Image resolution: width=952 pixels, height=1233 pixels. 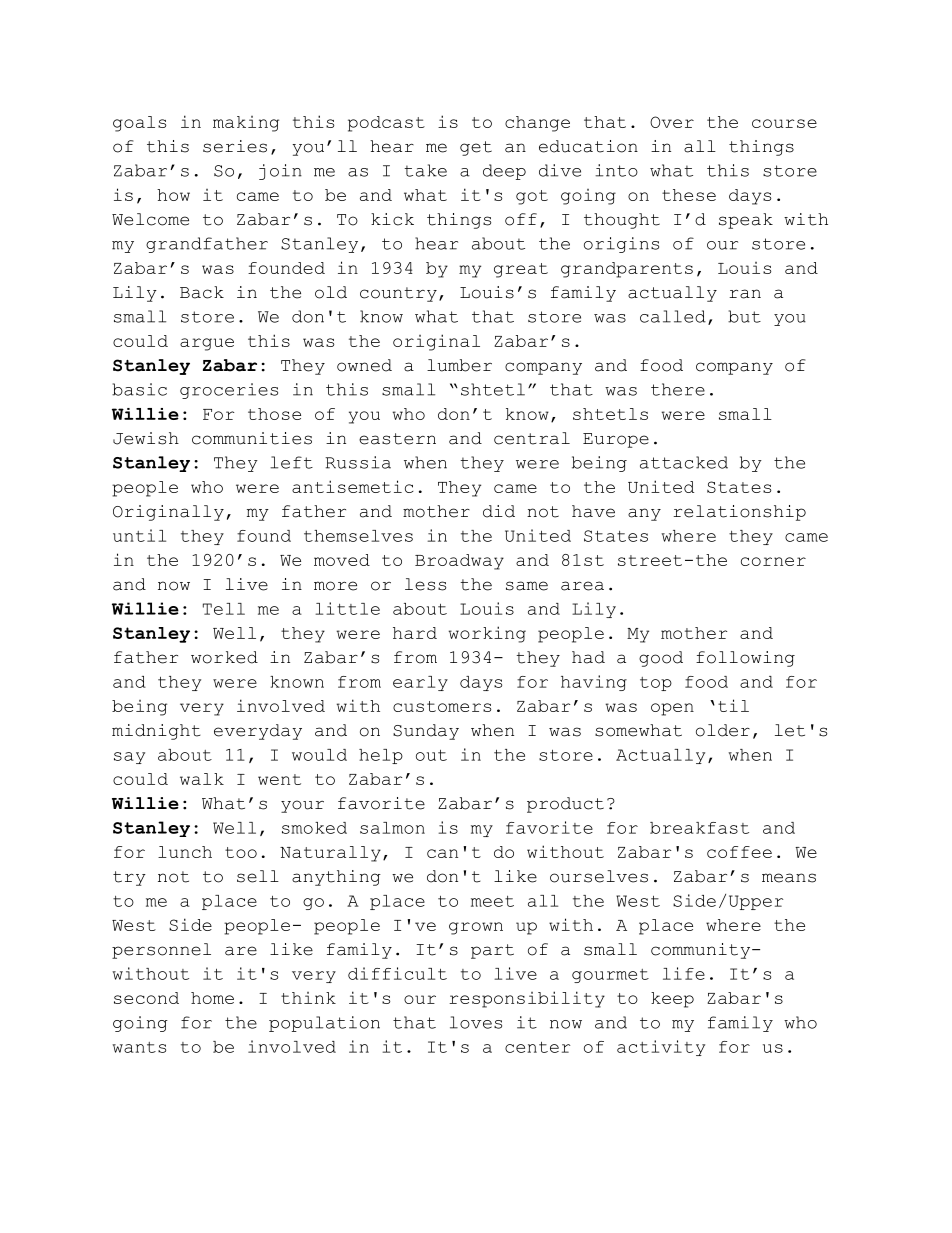 What do you see at coordinates (459, 562) in the screenshot?
I see `Broadway` at bounding box center [459, 562].
